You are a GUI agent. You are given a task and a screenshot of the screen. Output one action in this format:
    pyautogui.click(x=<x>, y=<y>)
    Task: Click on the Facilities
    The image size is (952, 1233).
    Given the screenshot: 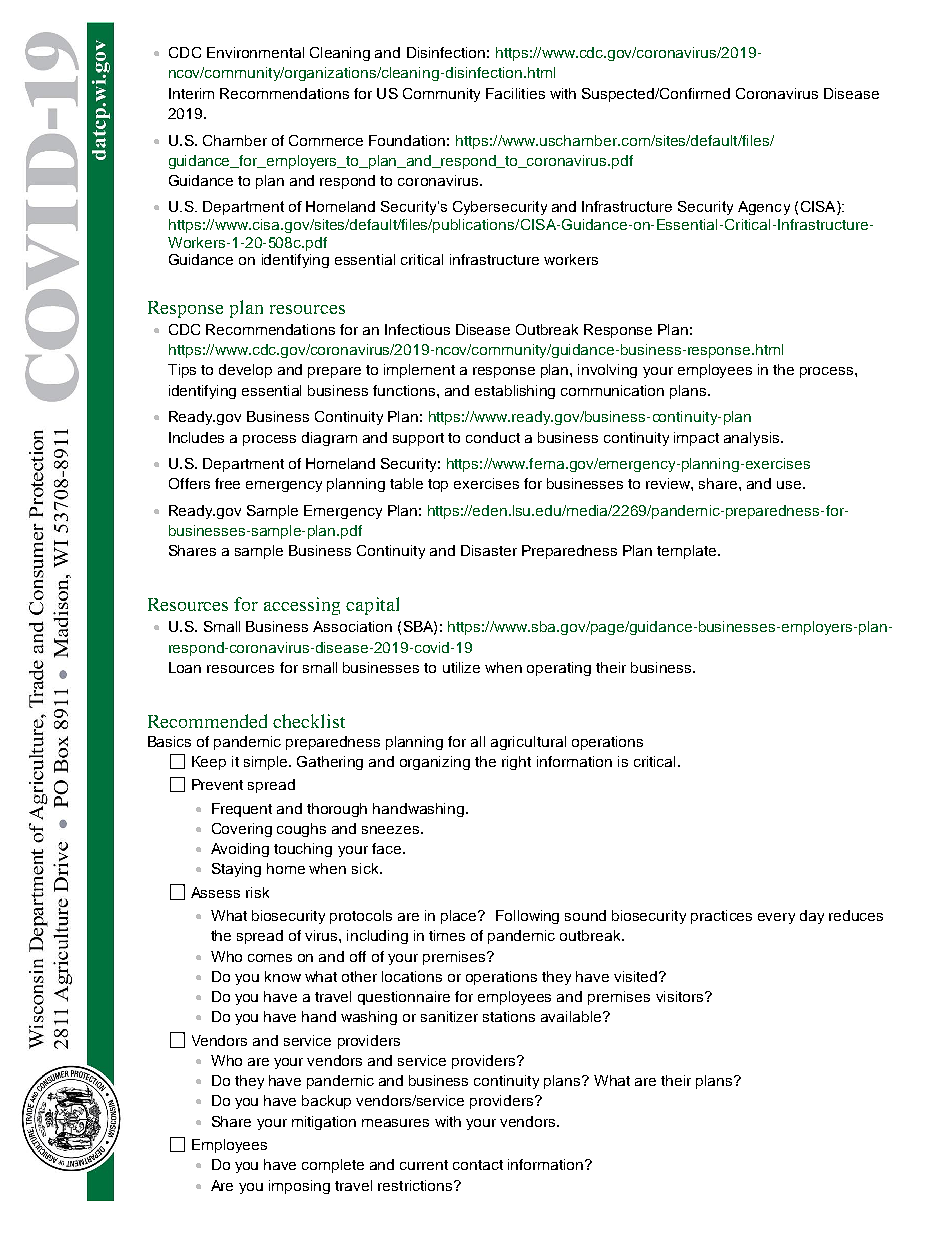 What is the action you would take?
    pyautogui.click(x=515, y=93)
